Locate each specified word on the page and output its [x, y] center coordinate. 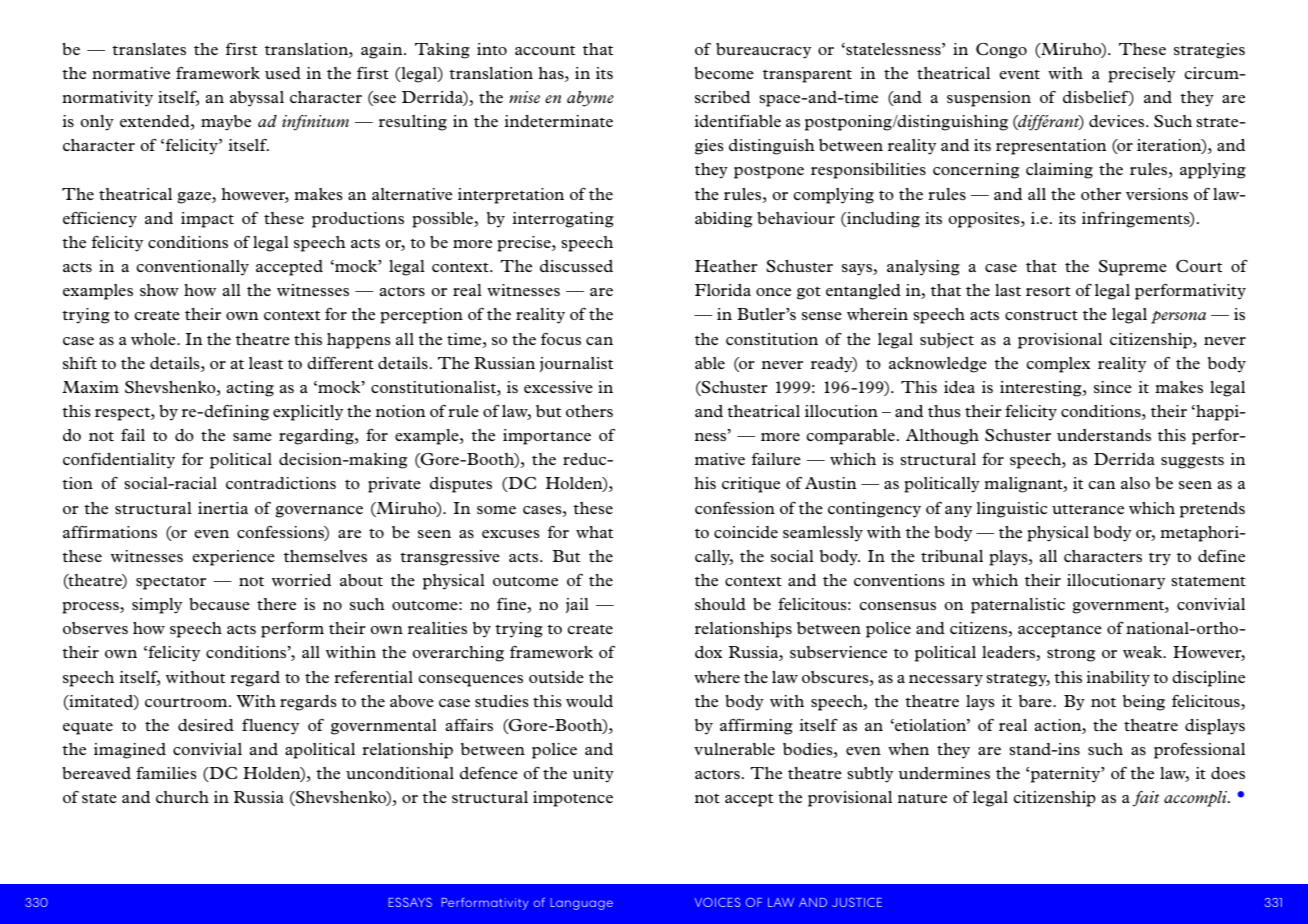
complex [1058, 365]
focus [561, 339]
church [182, 797]
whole [154, 339]
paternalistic [1018, 606]
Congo [1001, 51]
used [283, 73]
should [720, 604]
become [724, 73]
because [219, 604]
